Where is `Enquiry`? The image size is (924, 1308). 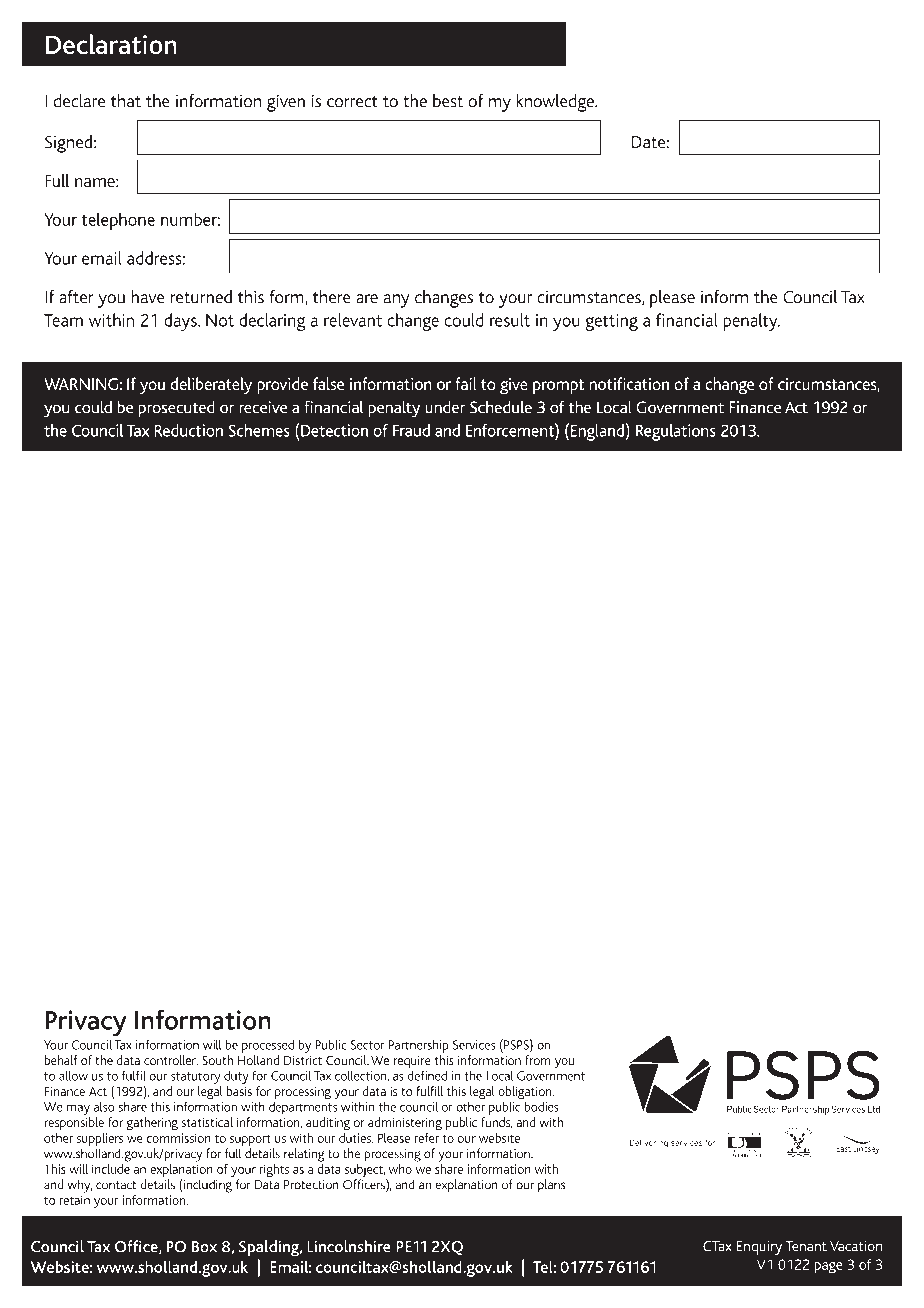 Enquiry is located at coordinates (759, 1248).
